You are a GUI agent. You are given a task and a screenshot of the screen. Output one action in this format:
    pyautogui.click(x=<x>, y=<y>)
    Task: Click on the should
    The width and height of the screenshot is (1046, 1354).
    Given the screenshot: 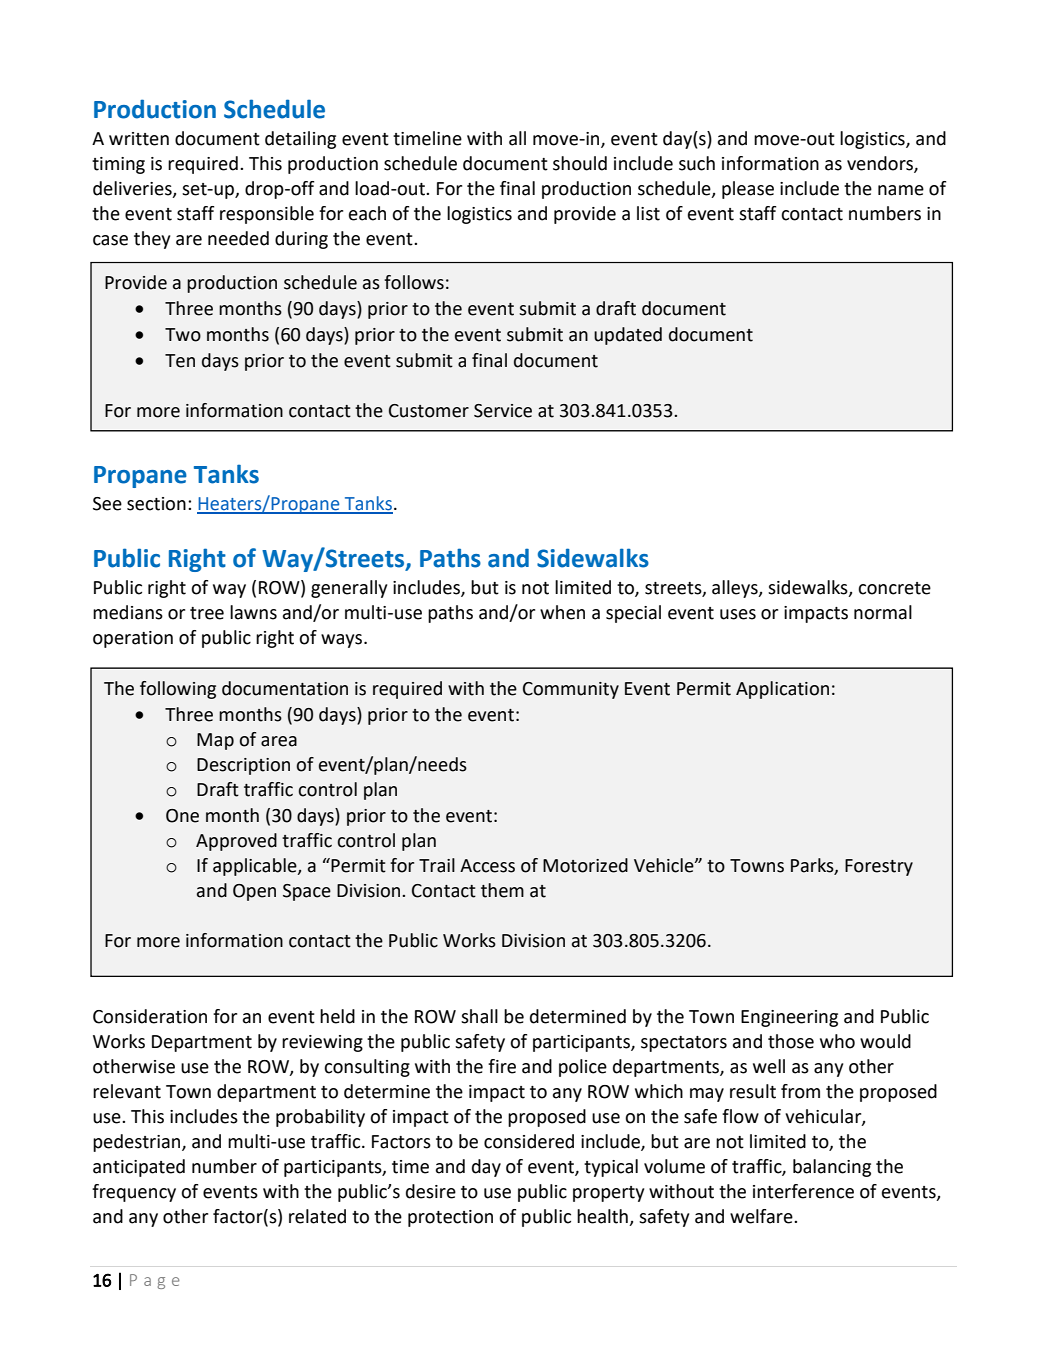 What is the action you would take?
    pyautogui.click(x=580, y=163)
